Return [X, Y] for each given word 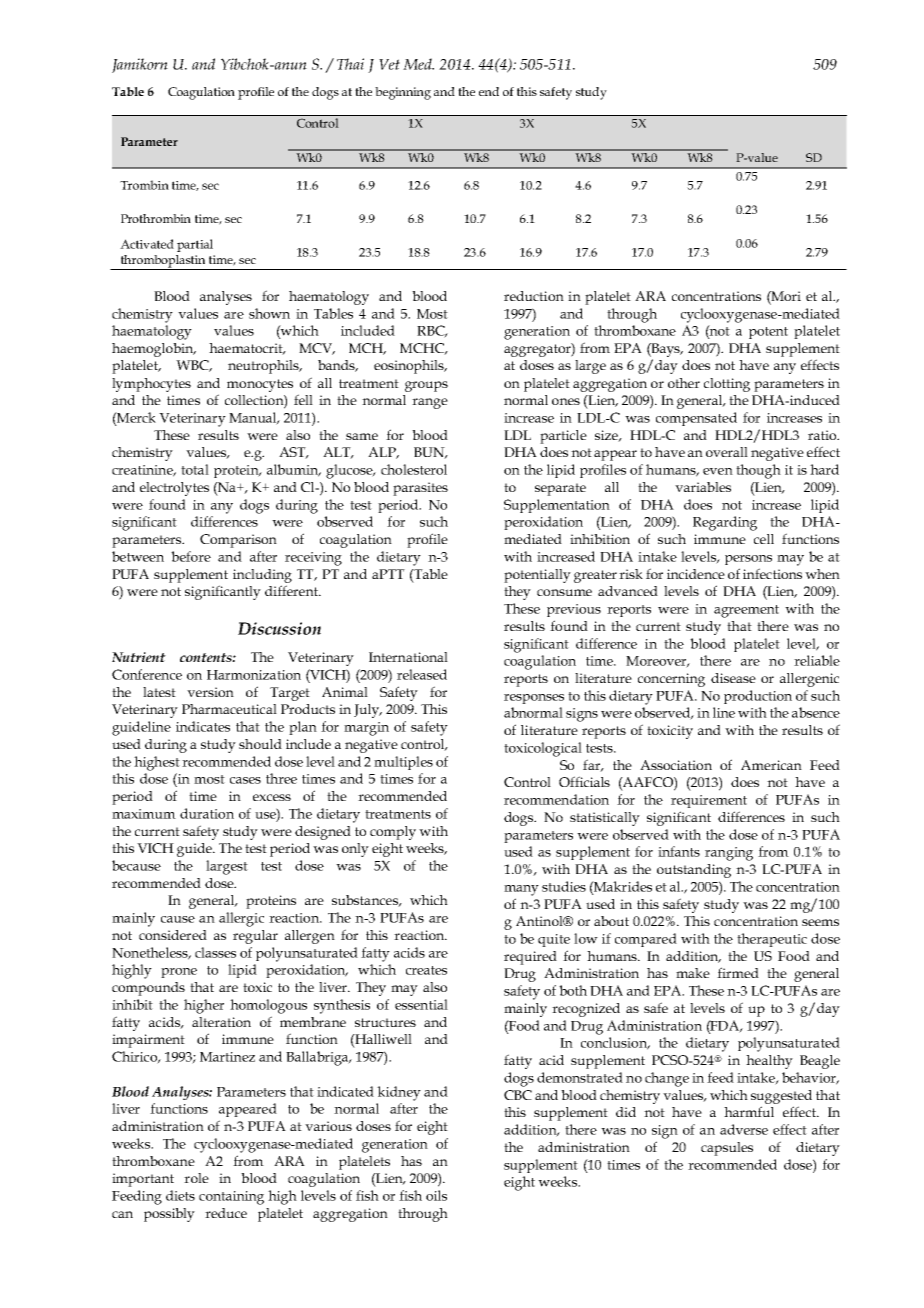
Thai [350, 64]
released [422, 674]
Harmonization [254, 675]
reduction [534, 296]
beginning [403, 93]
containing [231, 1198]
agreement [746, 611]
